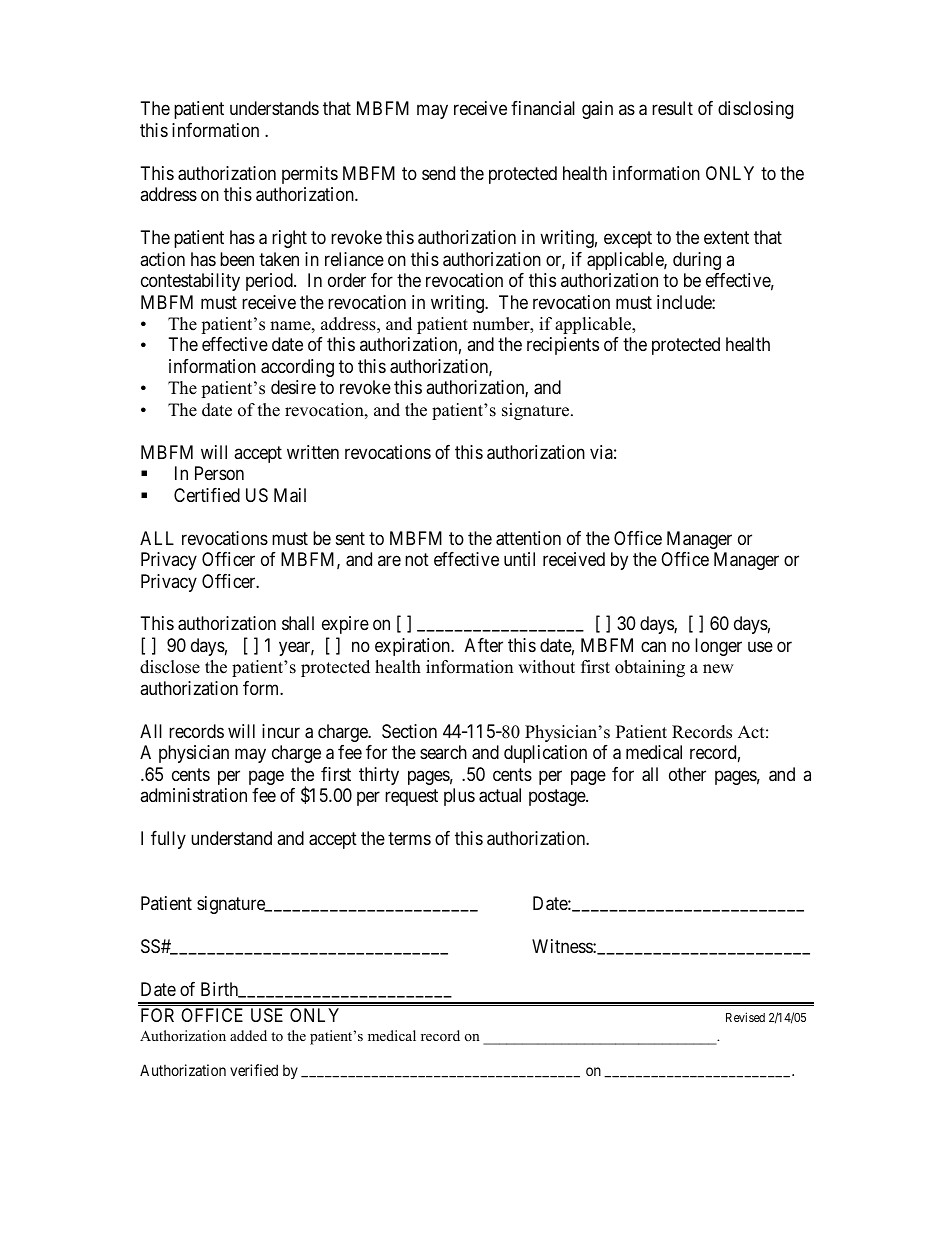  What do you see at coordinates (248, 1035) in the screenshot?
I see `added` at bounding box center [248, 1035].
